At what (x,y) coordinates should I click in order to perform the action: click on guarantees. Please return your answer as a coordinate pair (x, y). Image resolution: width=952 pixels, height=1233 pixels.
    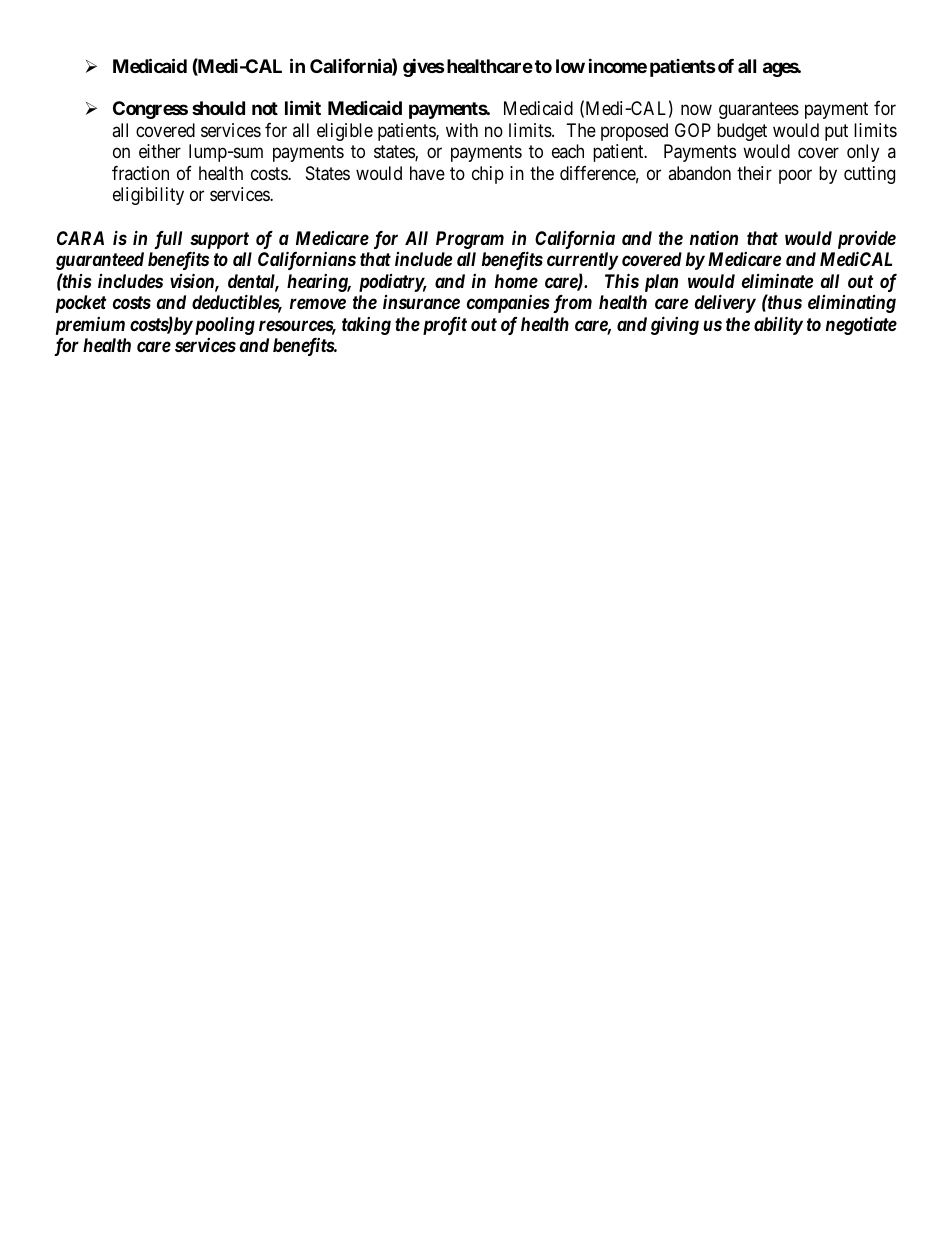
    Looking at the image, I should click on (759, 111).
